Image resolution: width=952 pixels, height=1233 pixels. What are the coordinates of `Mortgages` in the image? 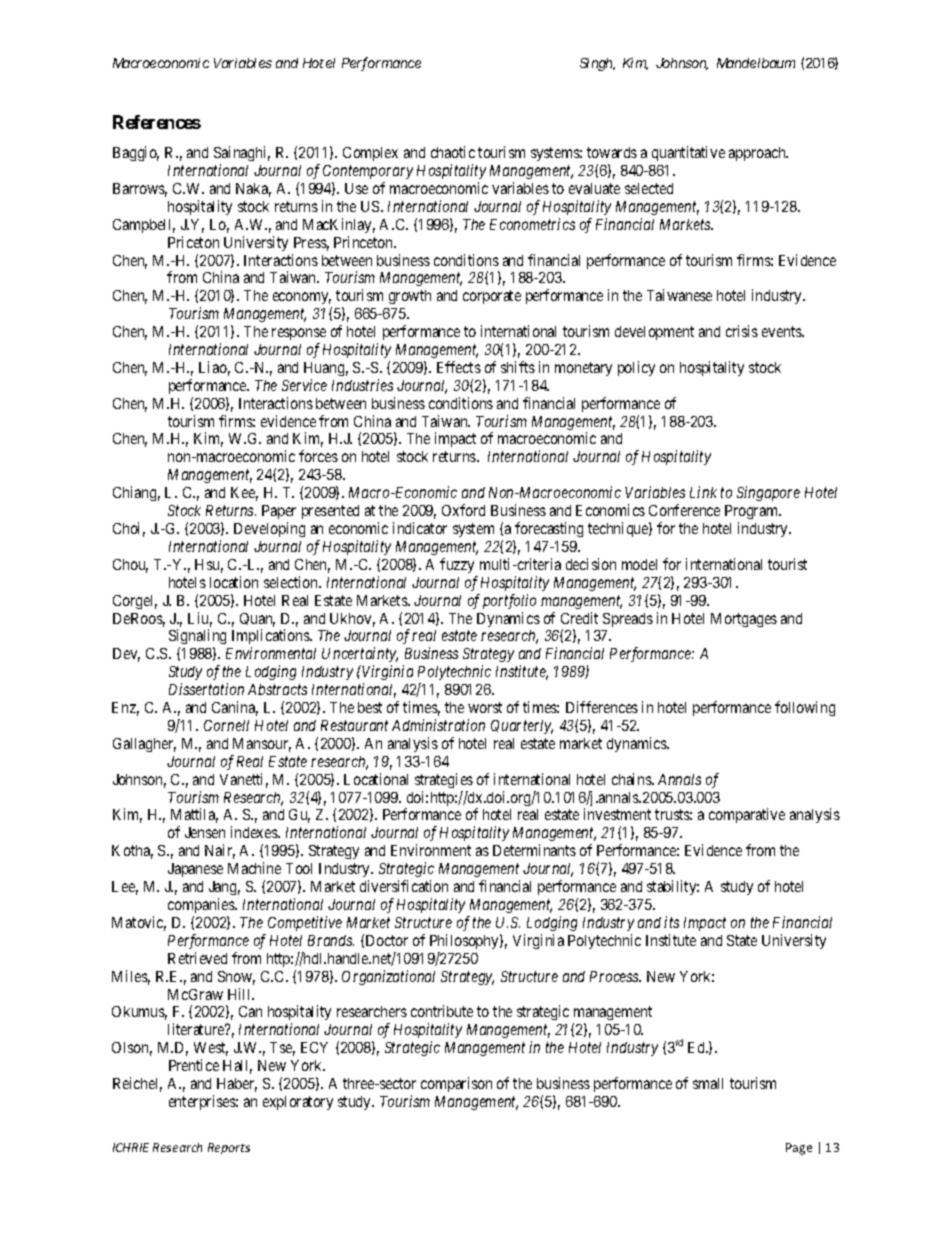 It's located at (744, 620).
